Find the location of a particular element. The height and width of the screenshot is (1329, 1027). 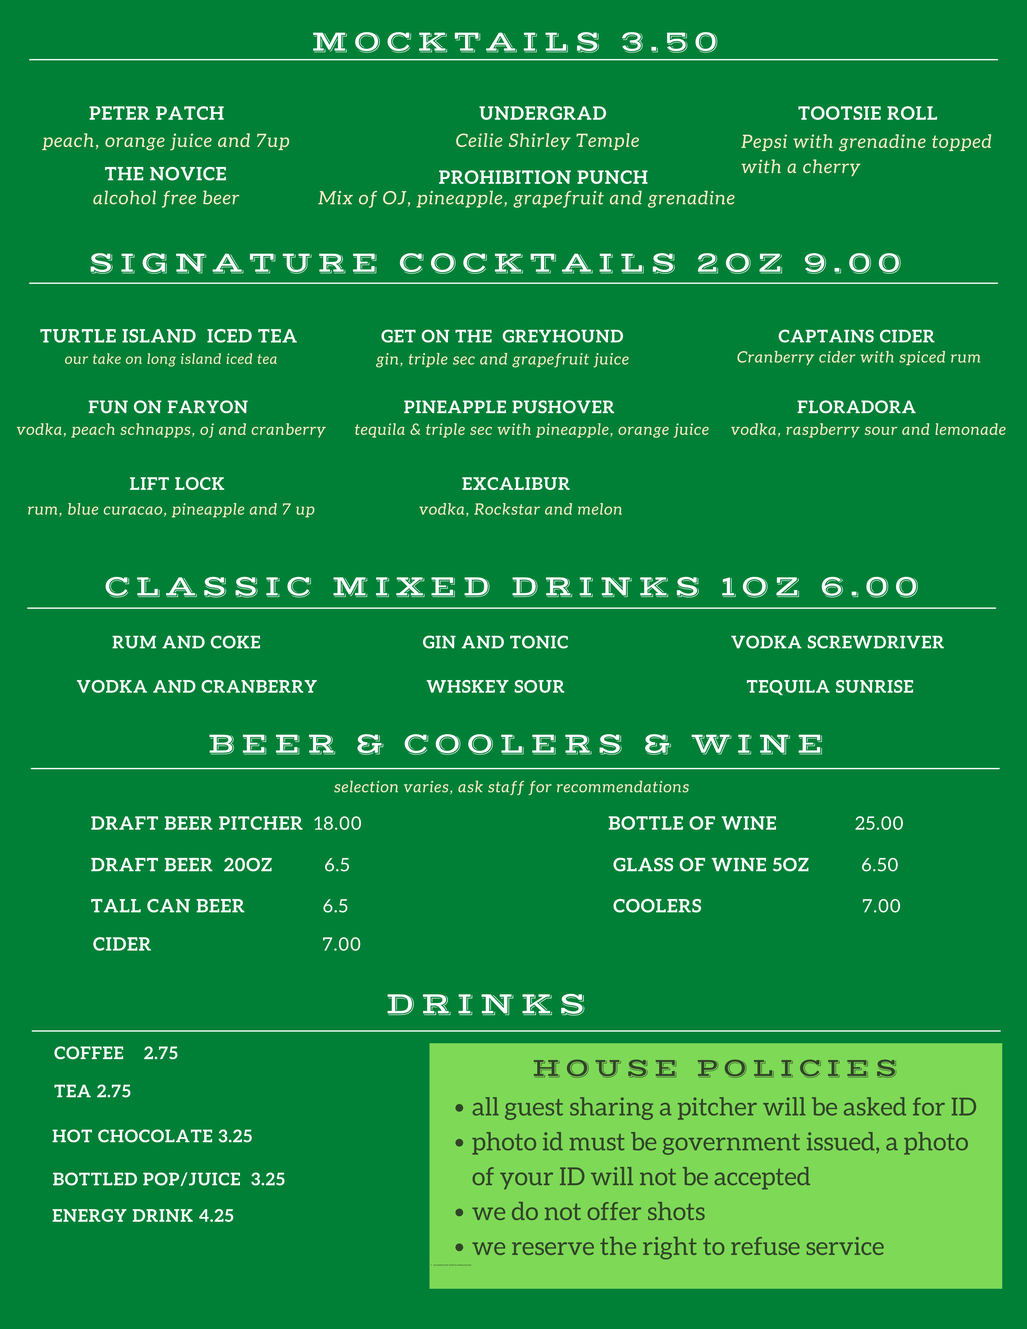

GLASS is located at coordinates (643, 864).
